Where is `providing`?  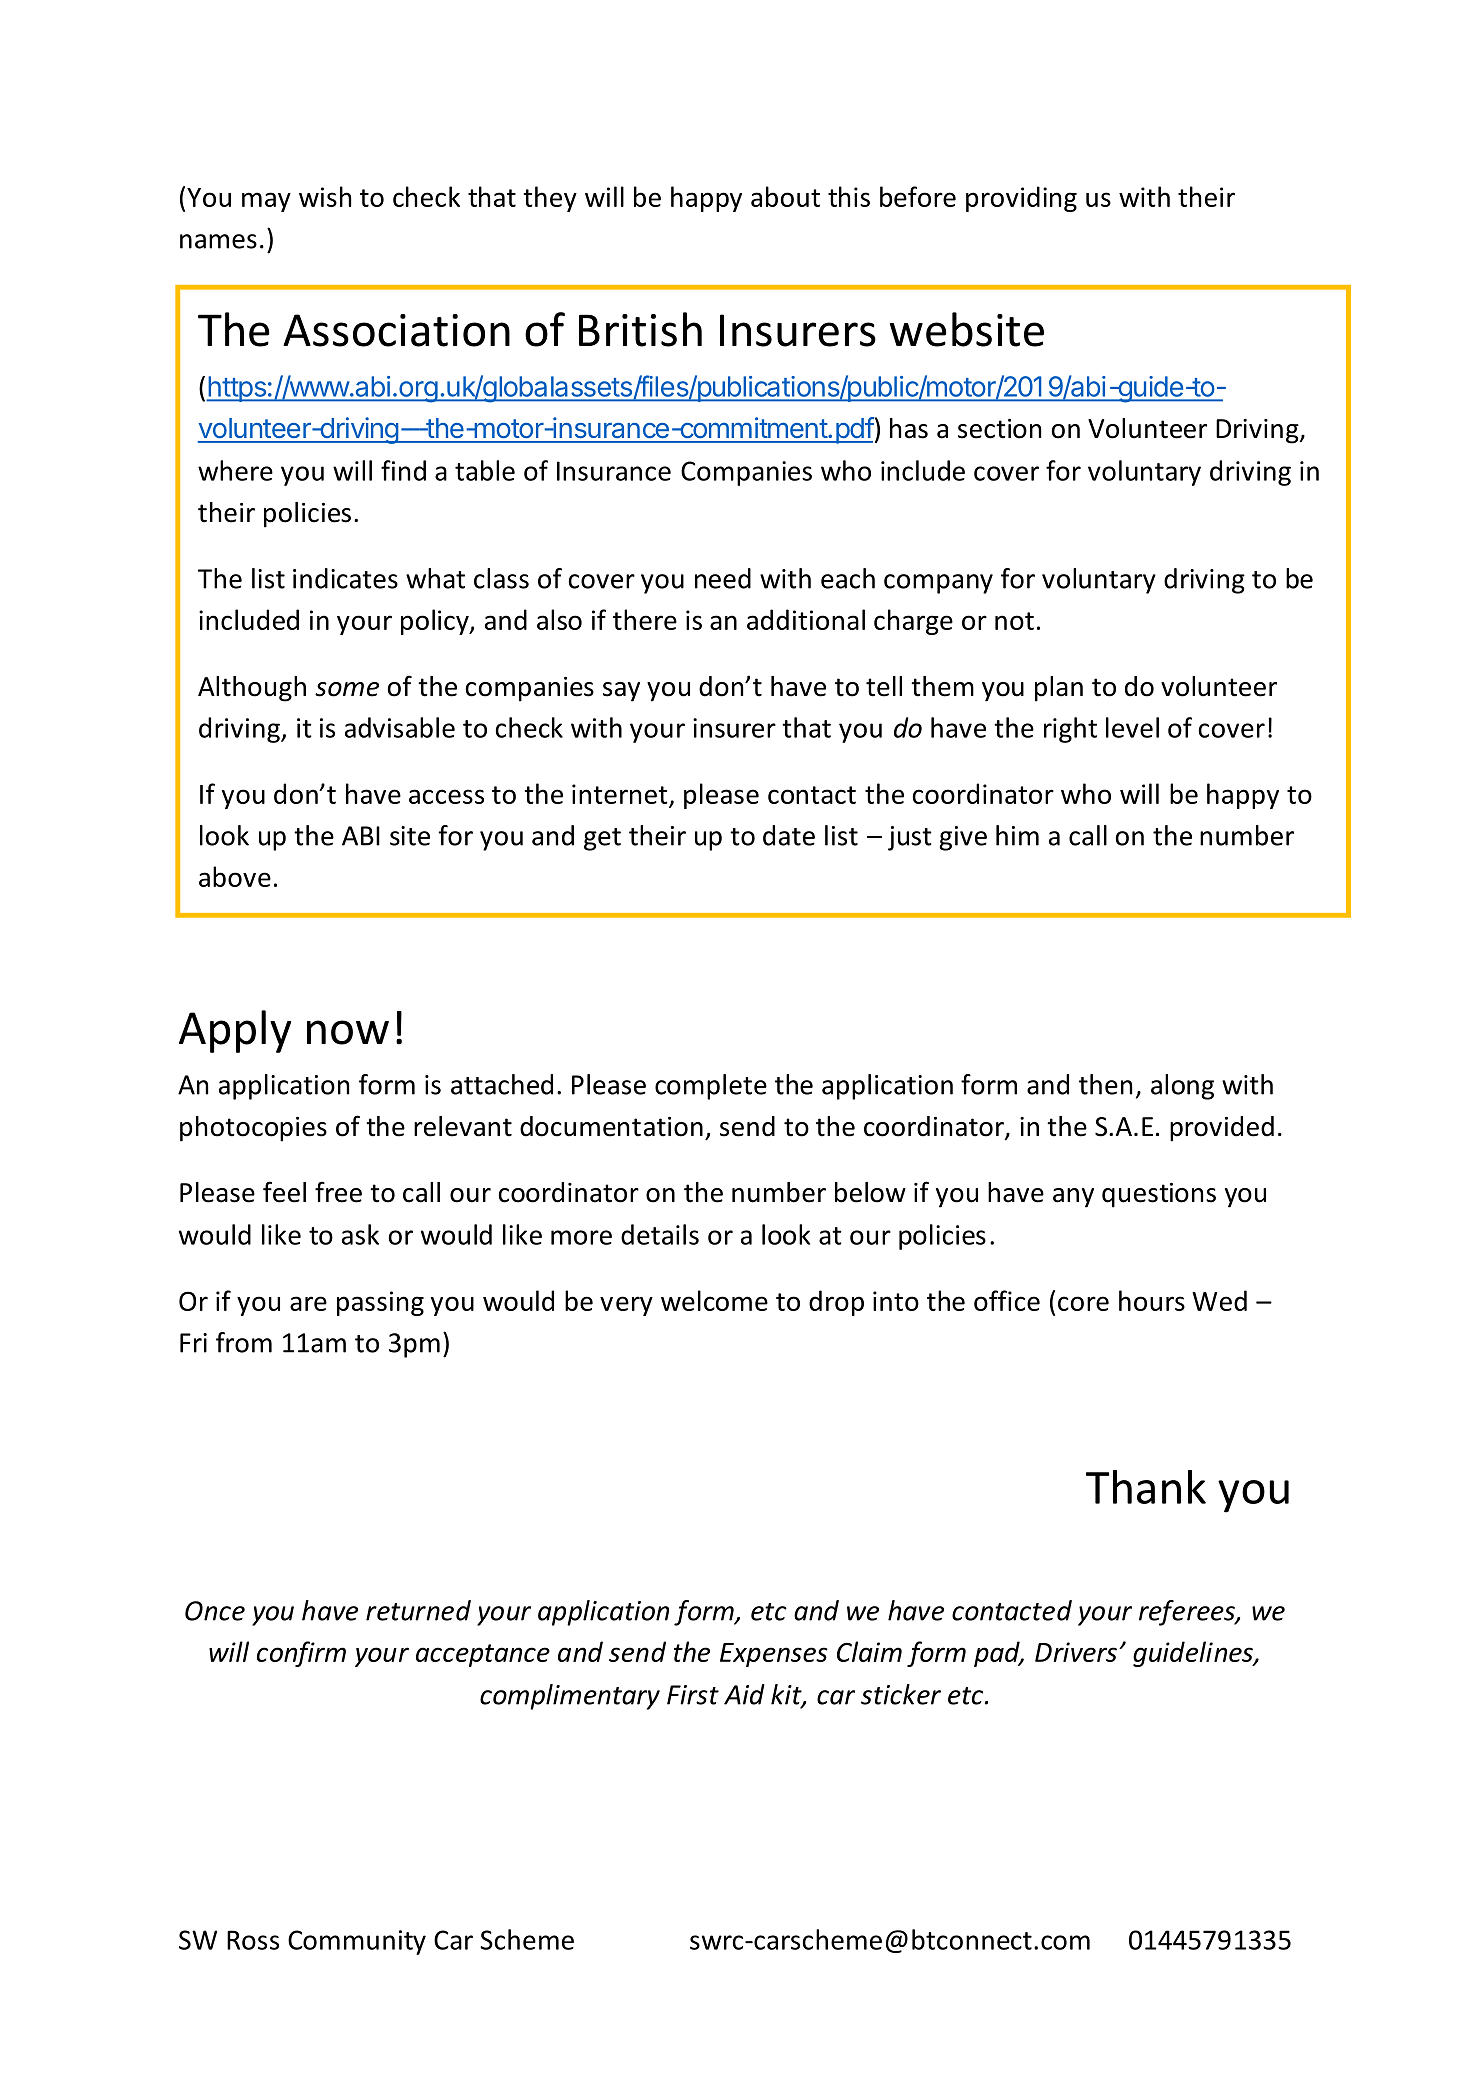 providing is located at coordinates (1021, 199).
